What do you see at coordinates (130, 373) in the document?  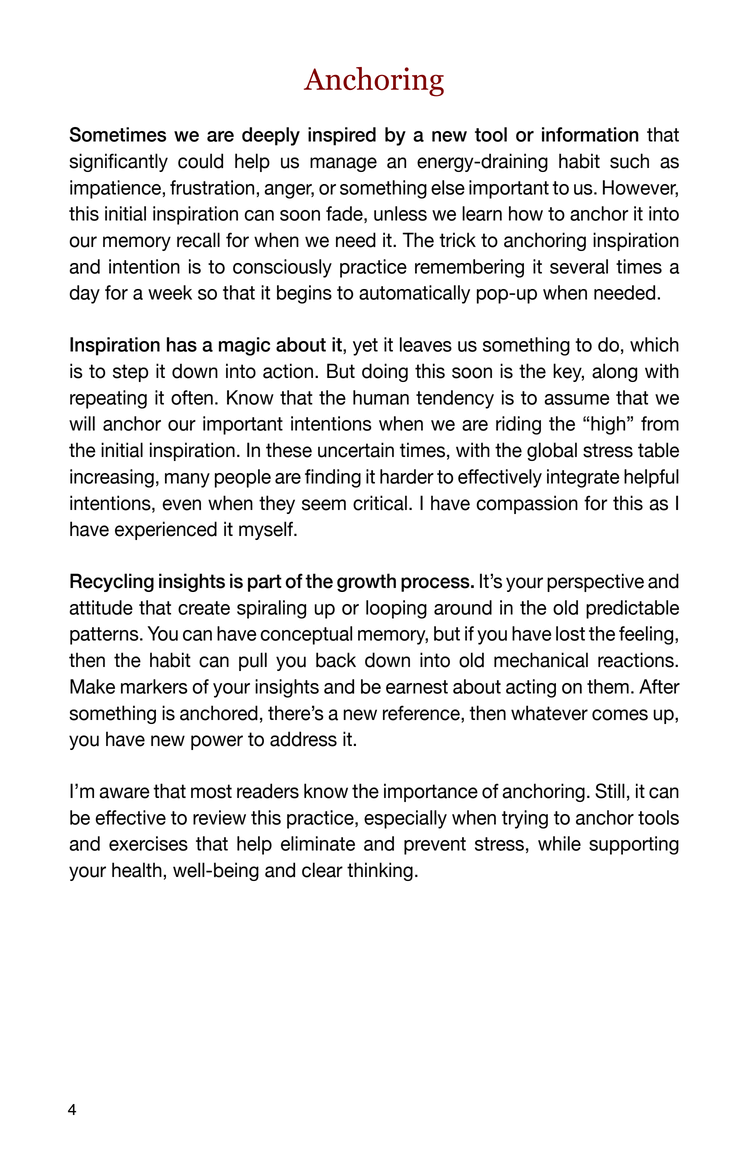 I see `step` at bounding box center [130, 373].
